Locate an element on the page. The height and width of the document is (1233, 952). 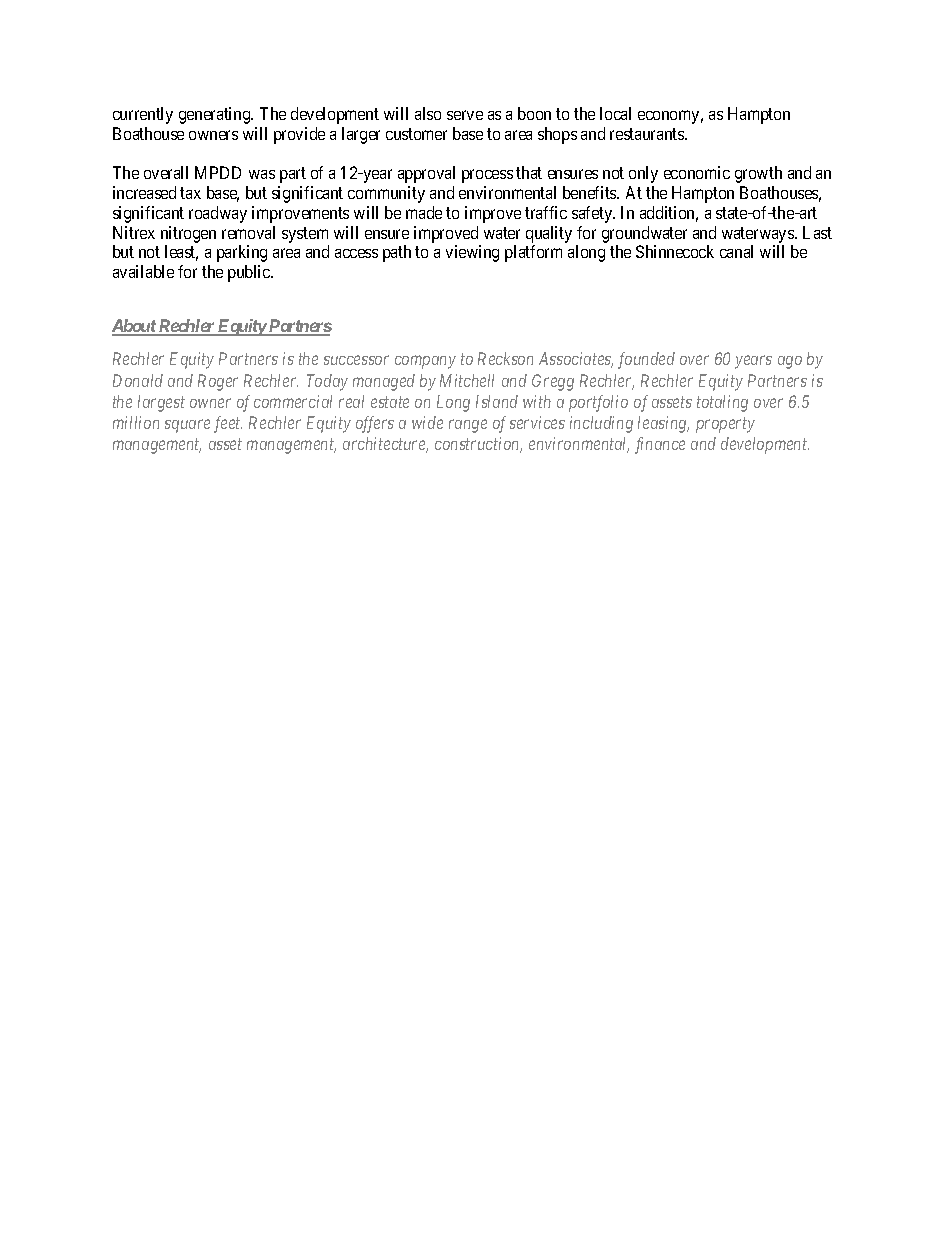
viewing is located at coordinates (472, 253).
